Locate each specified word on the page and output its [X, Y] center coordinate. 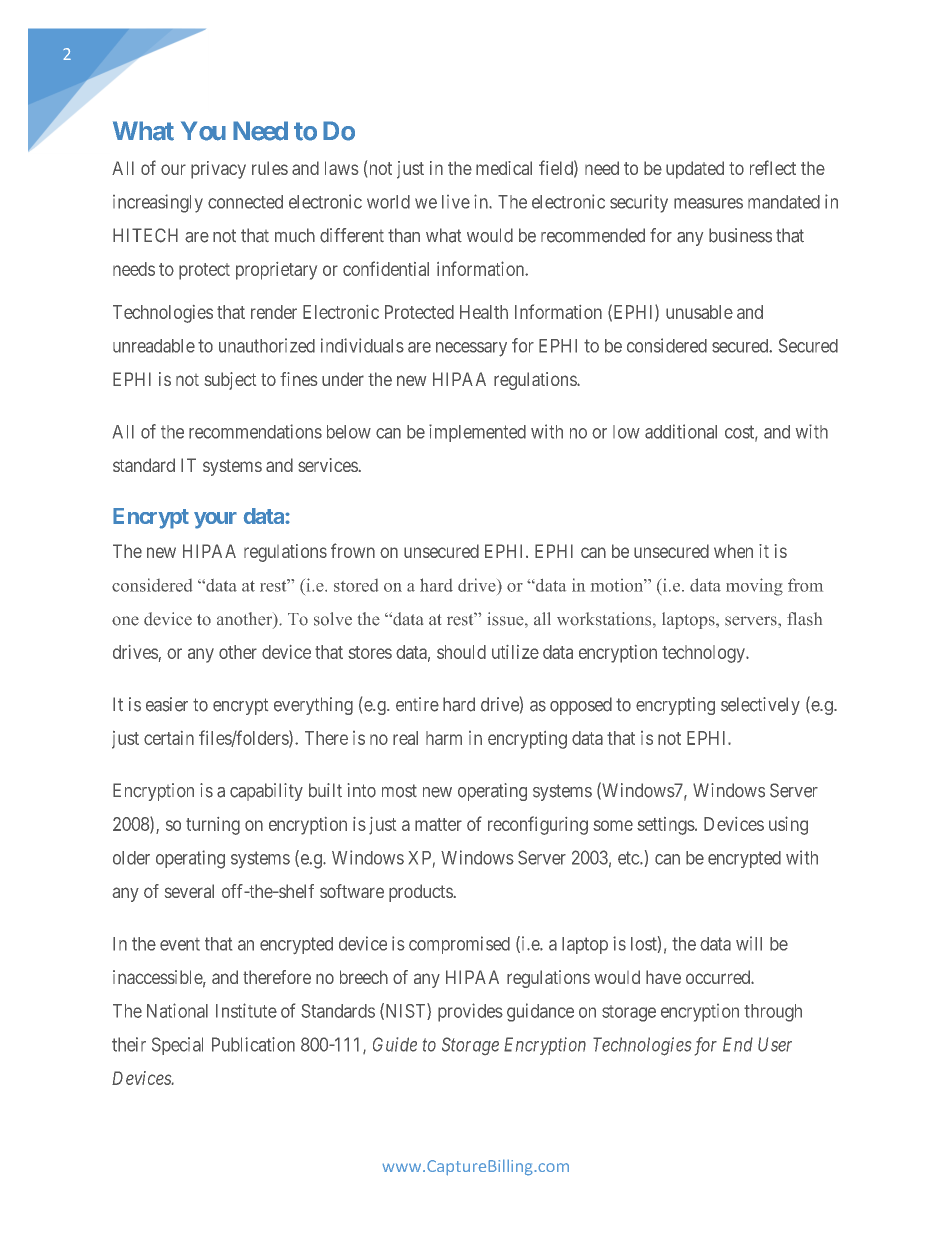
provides [470, 1012]
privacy [218, 170]
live [456, 202]
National [177, 1010]
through [773, 1013]
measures [708, 203]
